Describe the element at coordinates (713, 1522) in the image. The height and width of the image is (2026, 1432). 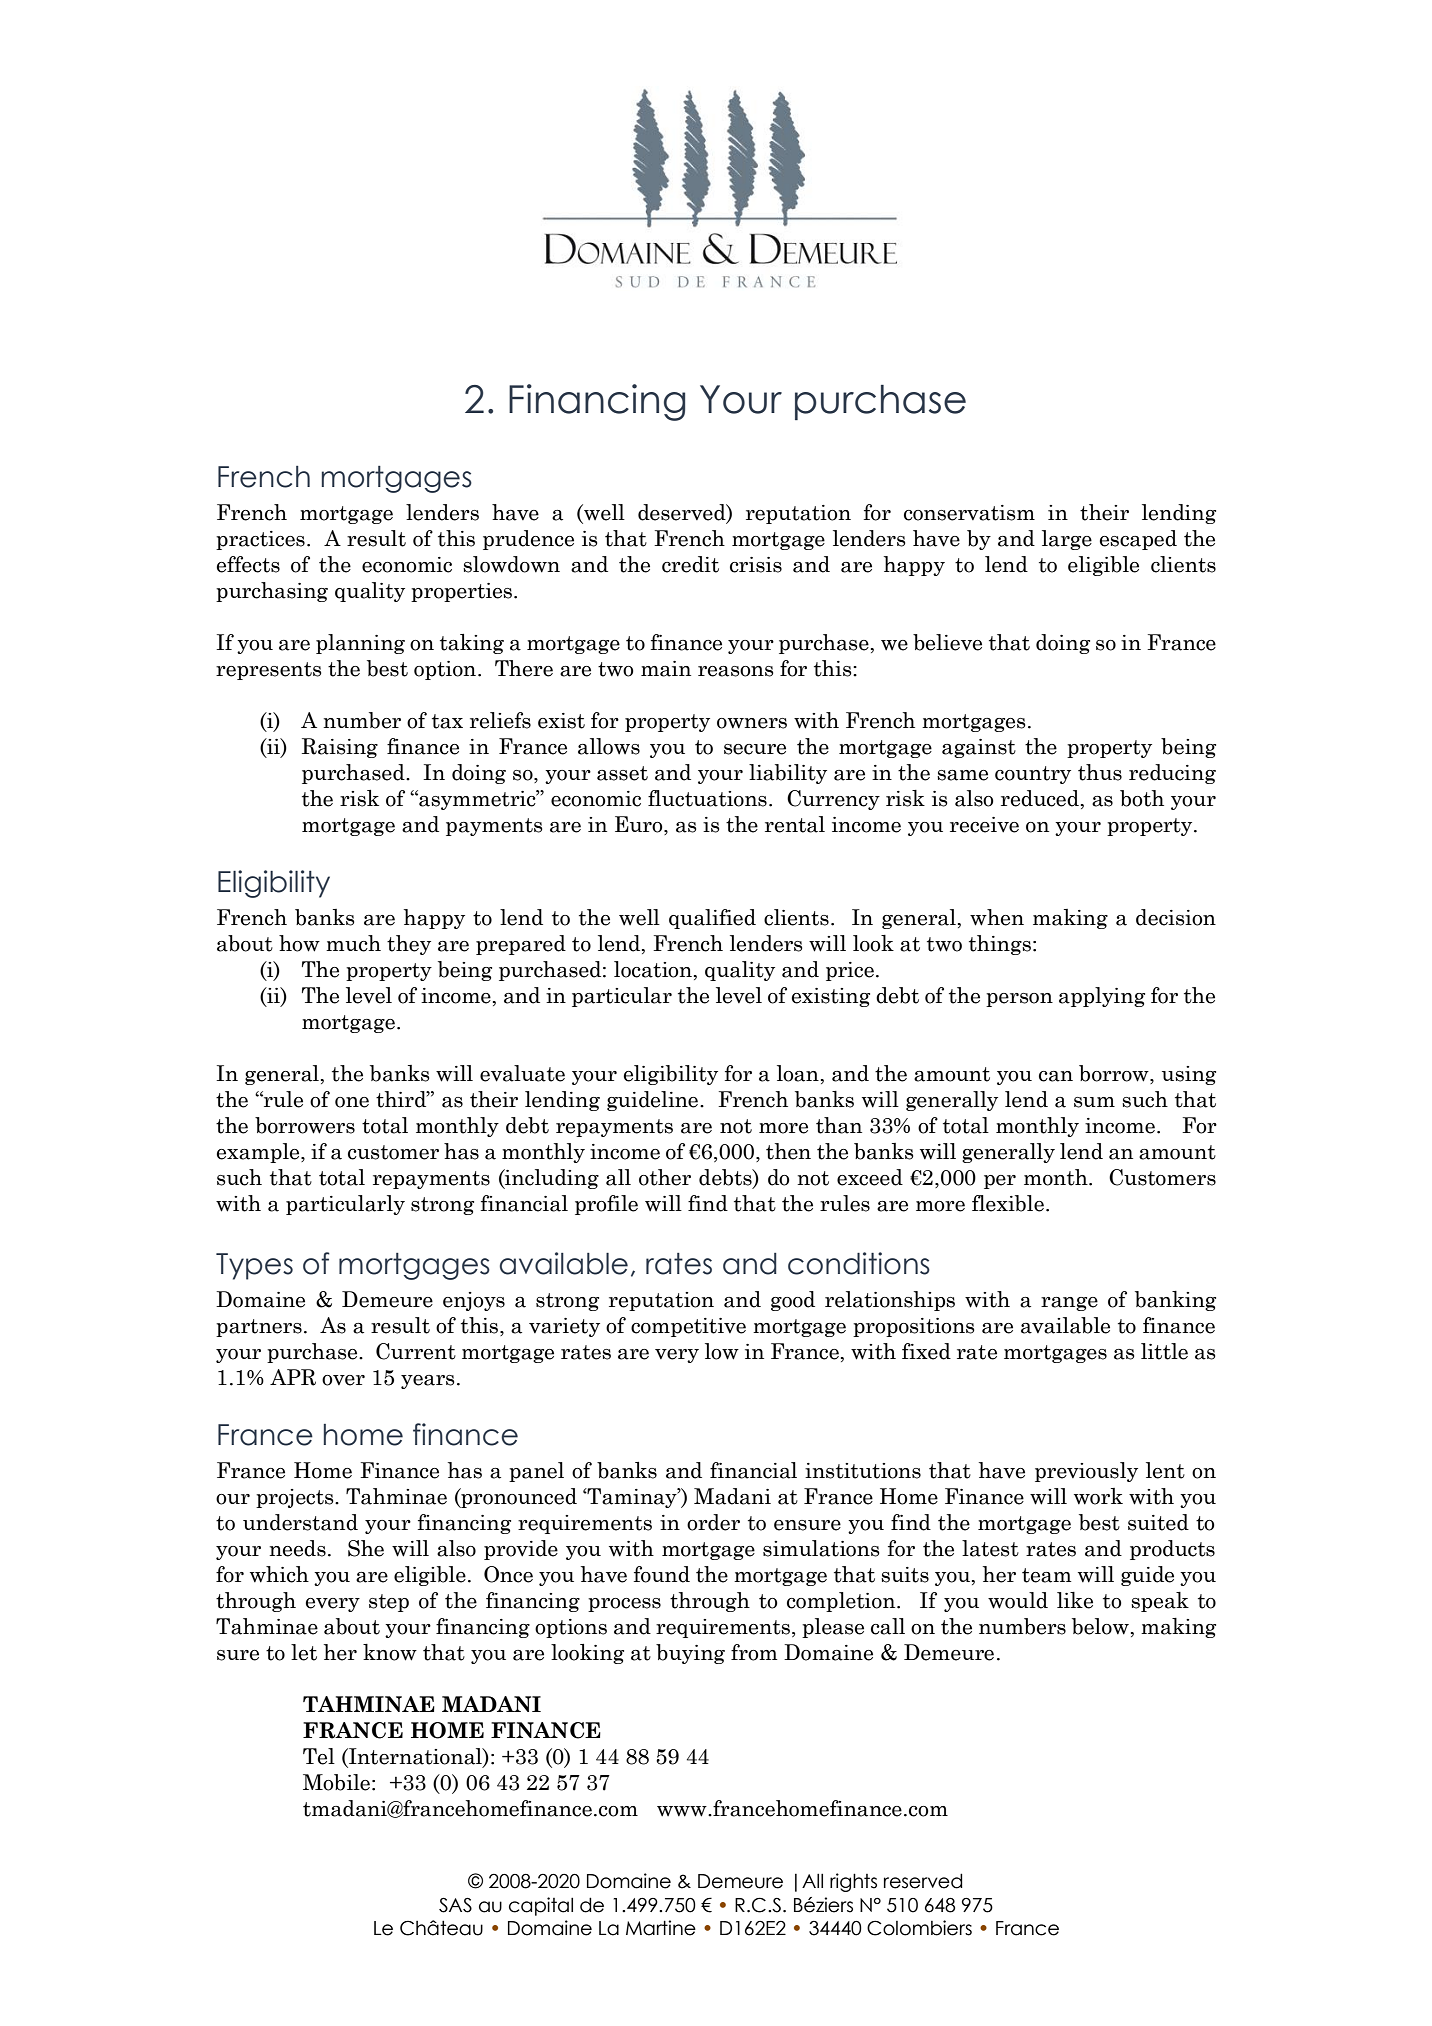
I see `order` at that location.
